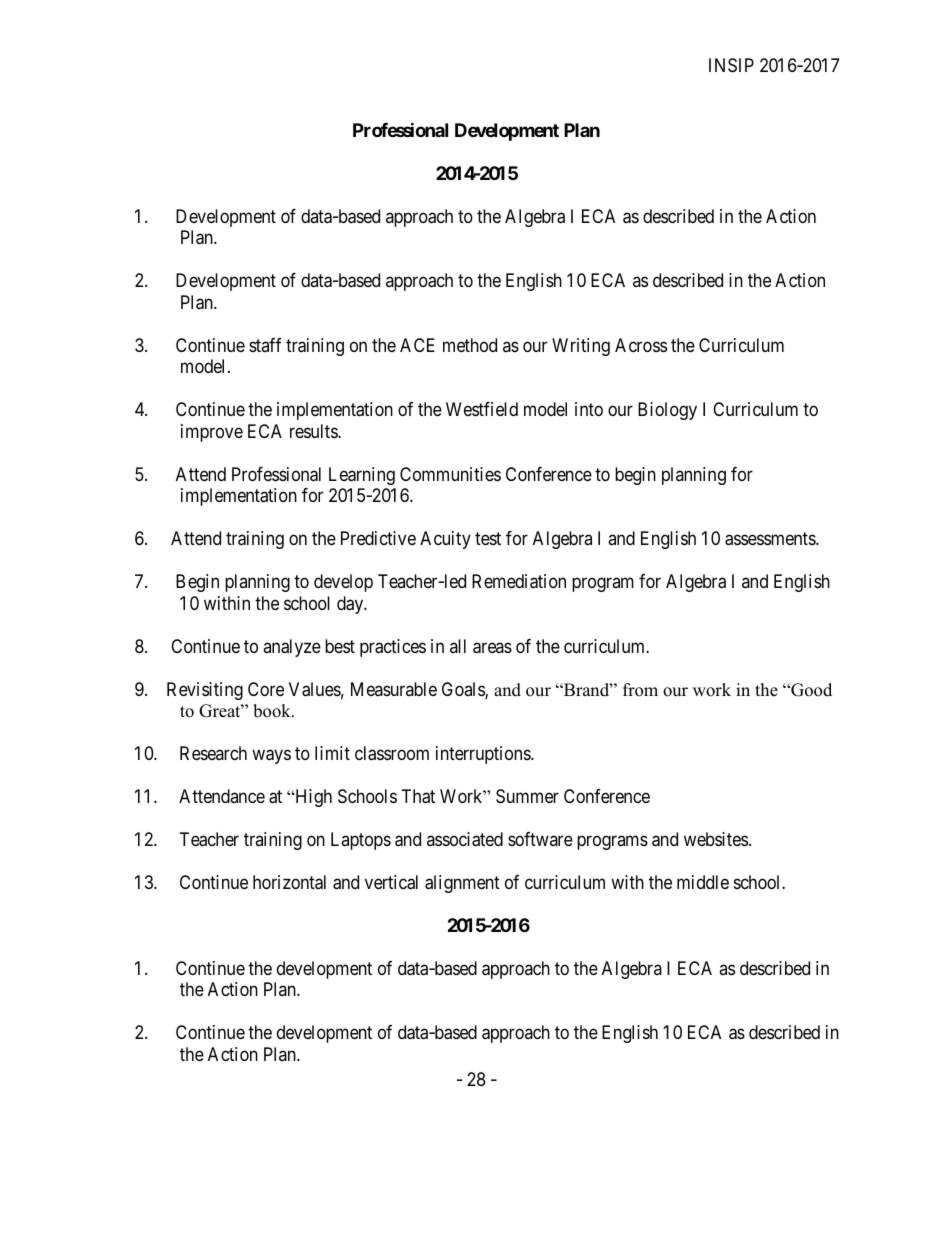  Describe the element at coordinates (640, 690) in the page. I see `from` at that location.
